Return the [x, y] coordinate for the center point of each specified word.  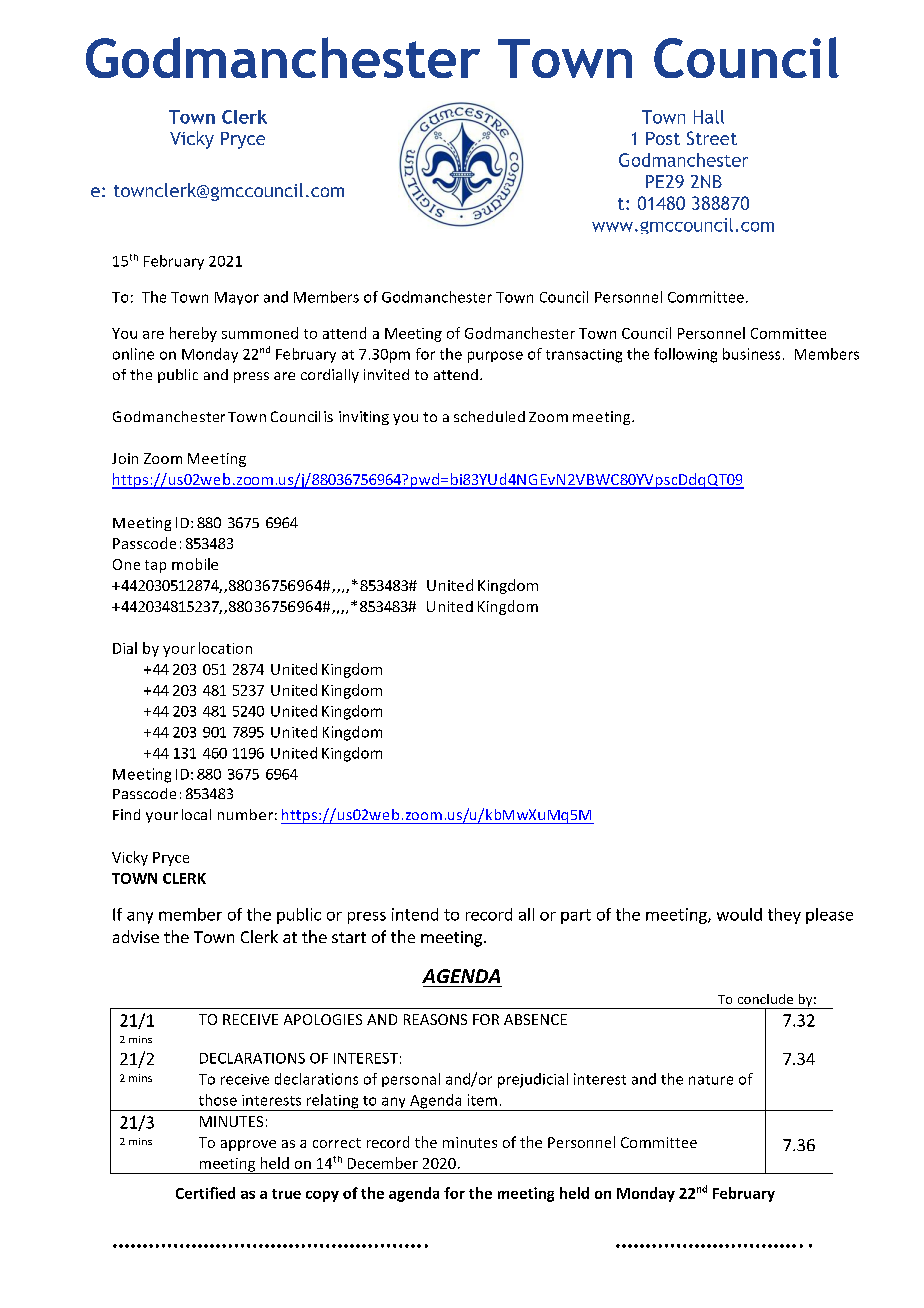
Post [663, 138]
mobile [195, 564]
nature [711, 1080]
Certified [205, 1193]
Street [712, 138]
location [225, 648]
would [739, 914]
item [482, 1100]
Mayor [237, 298]
